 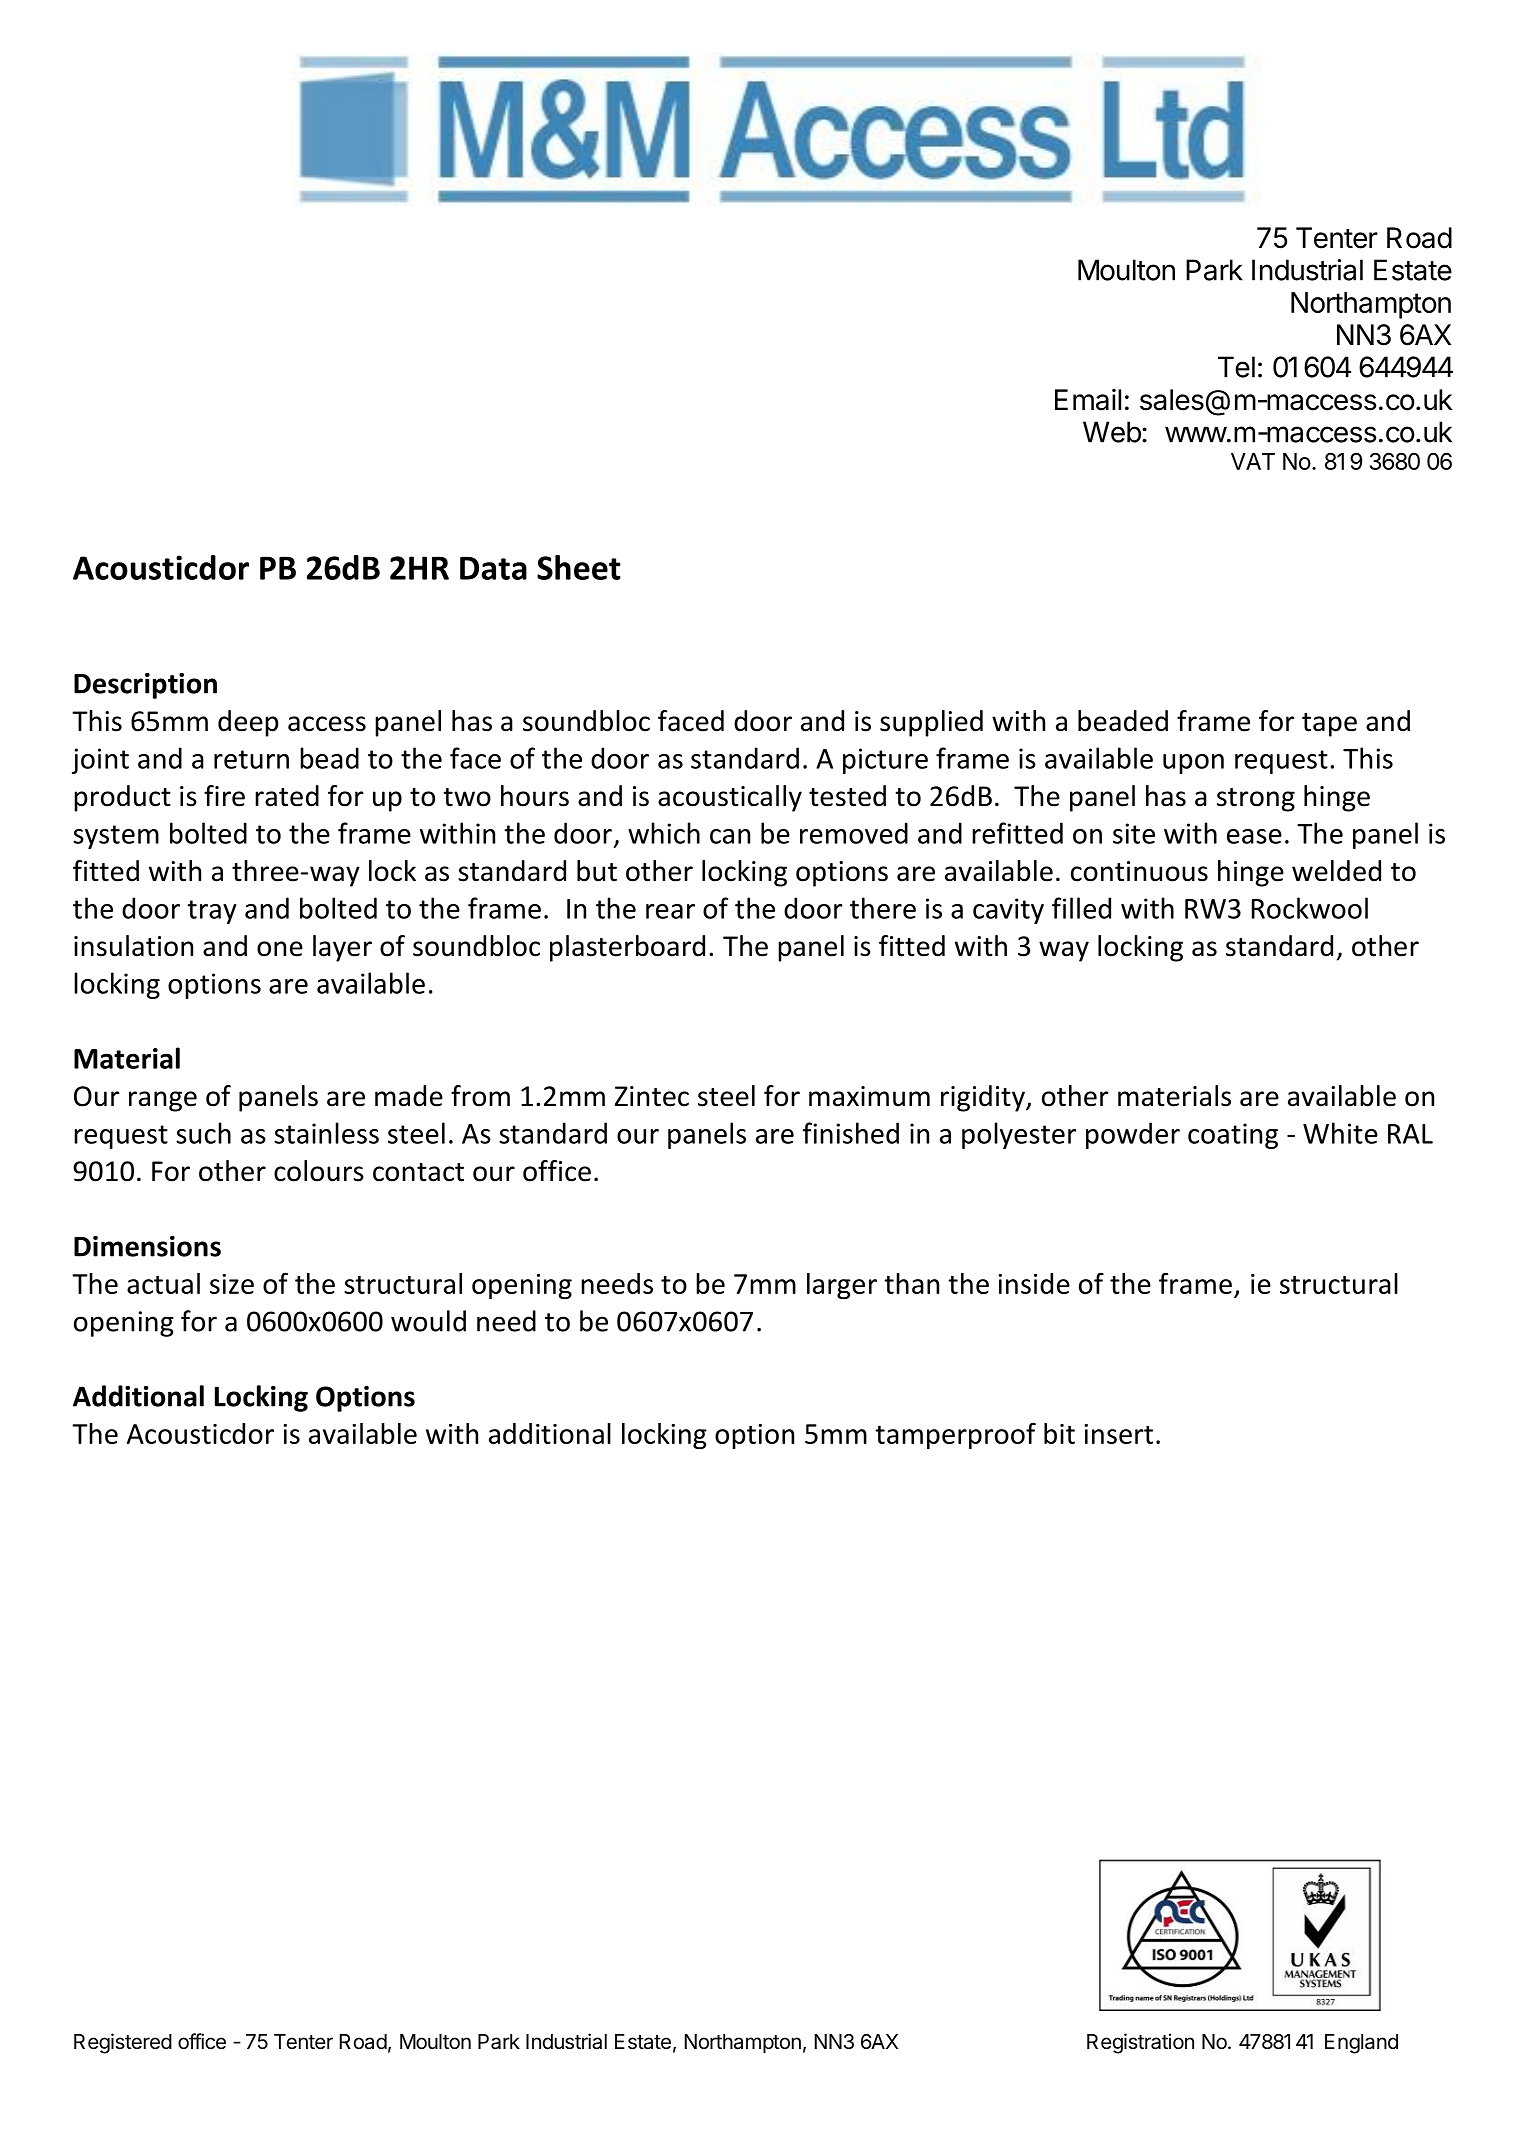 I want to click on Registered, so click(x=123, y=2043).
